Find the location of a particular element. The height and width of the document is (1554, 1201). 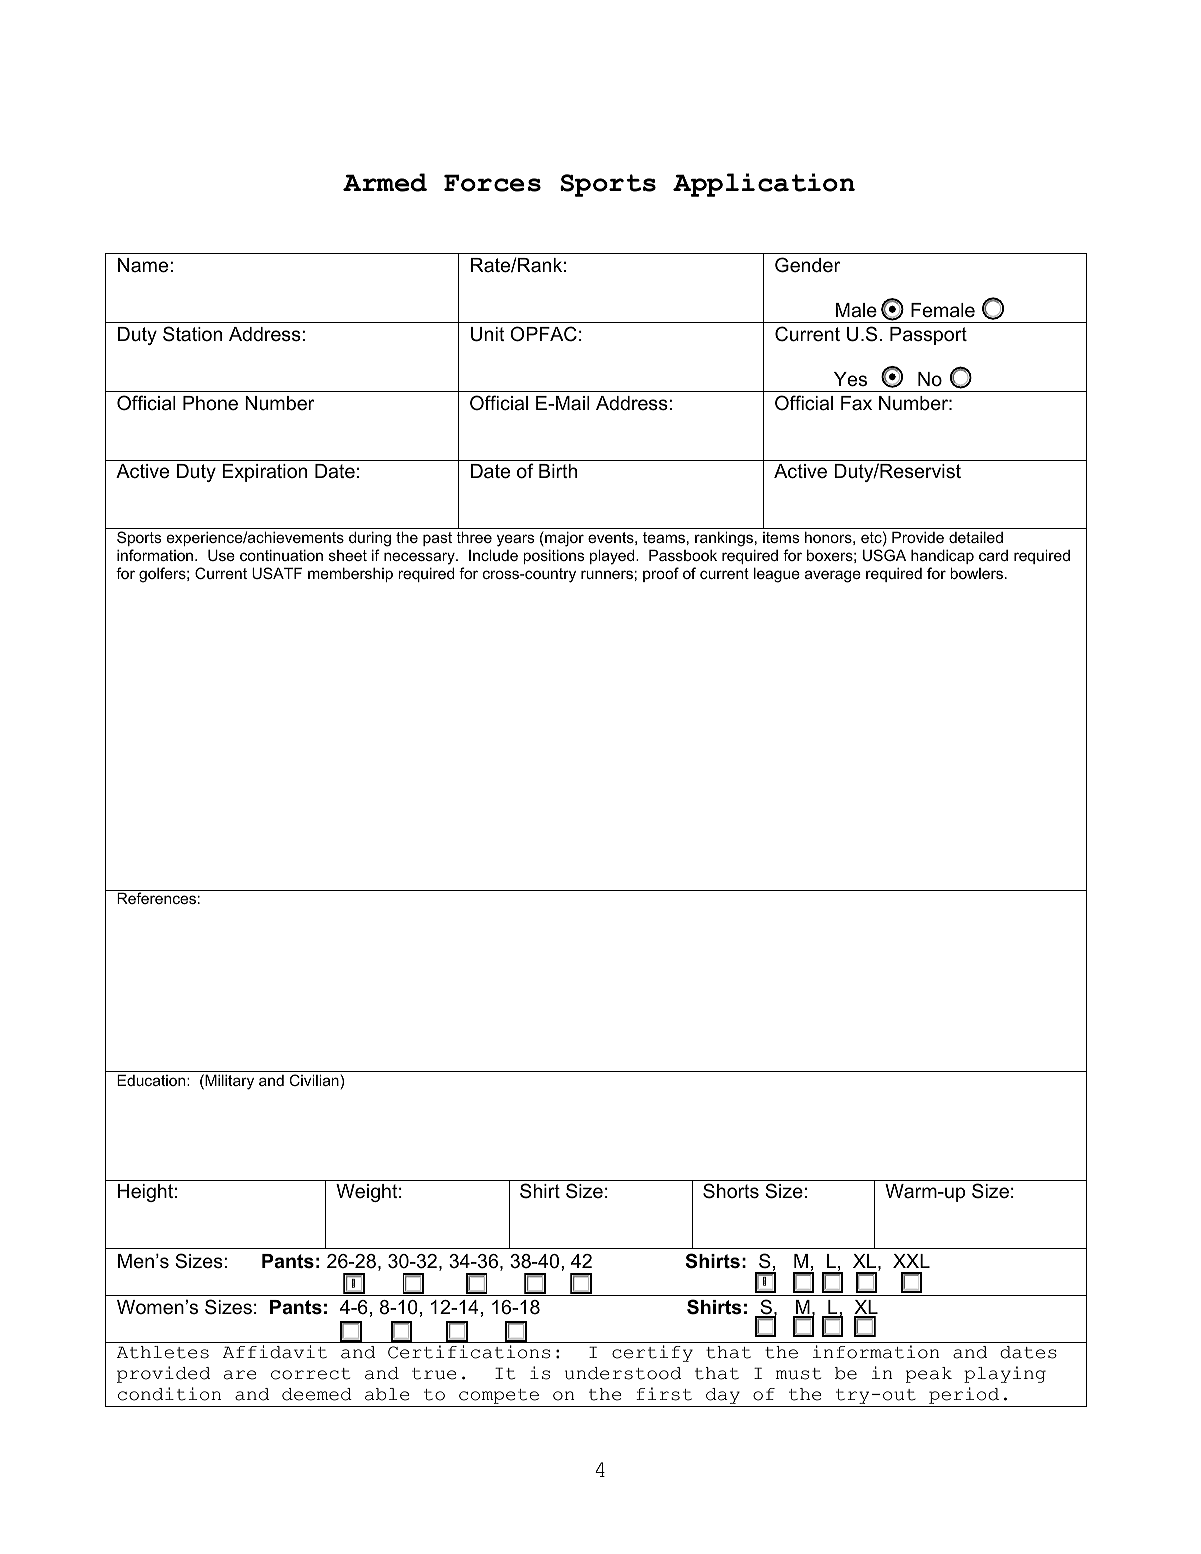

Civilian is located at coordinates (314, 1080).
